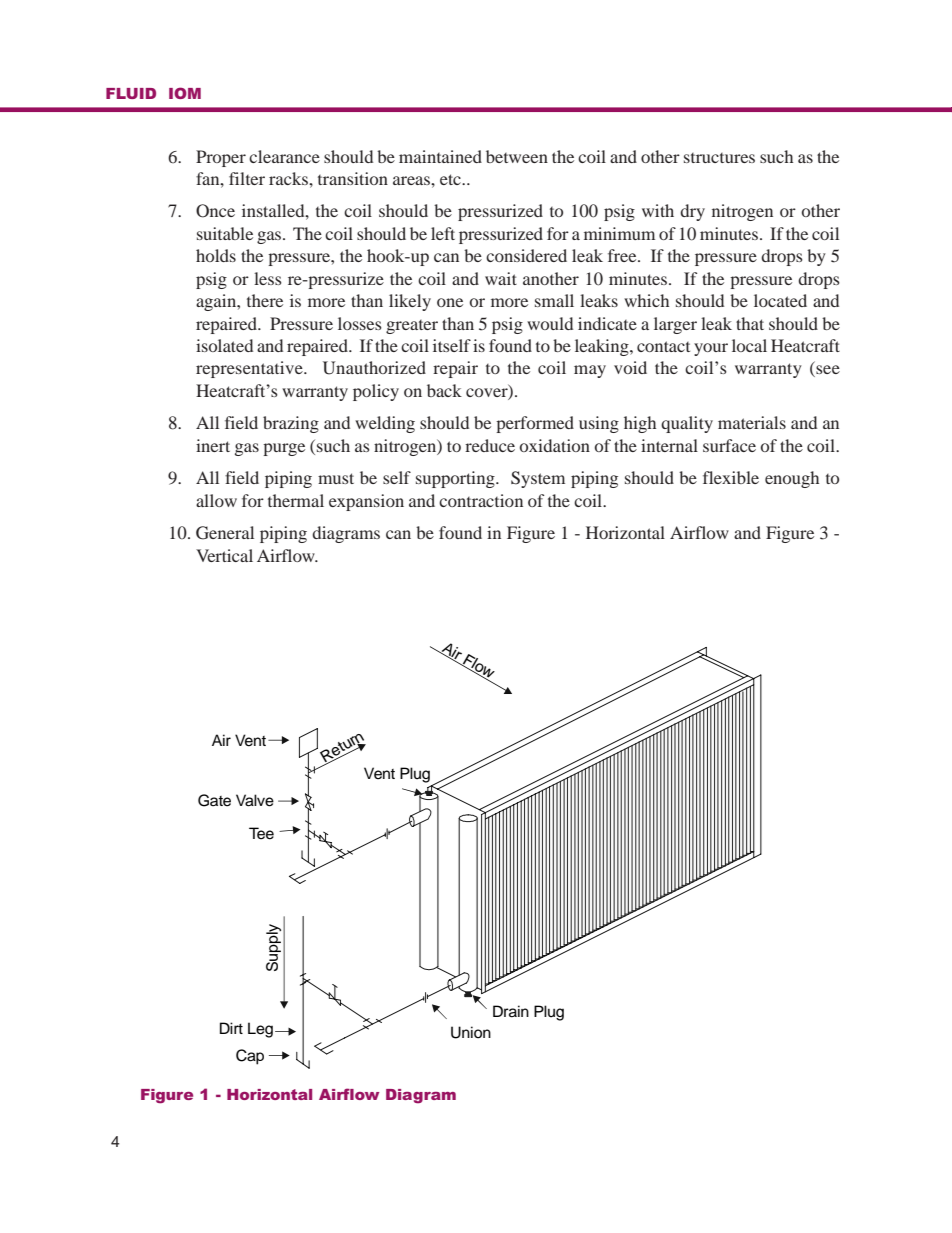 The height and width of the screenshot is (1233, 952). What do you see at coordinates (517, 156) in the screenshot?
I see `between` at bounding box center [517, 156].
